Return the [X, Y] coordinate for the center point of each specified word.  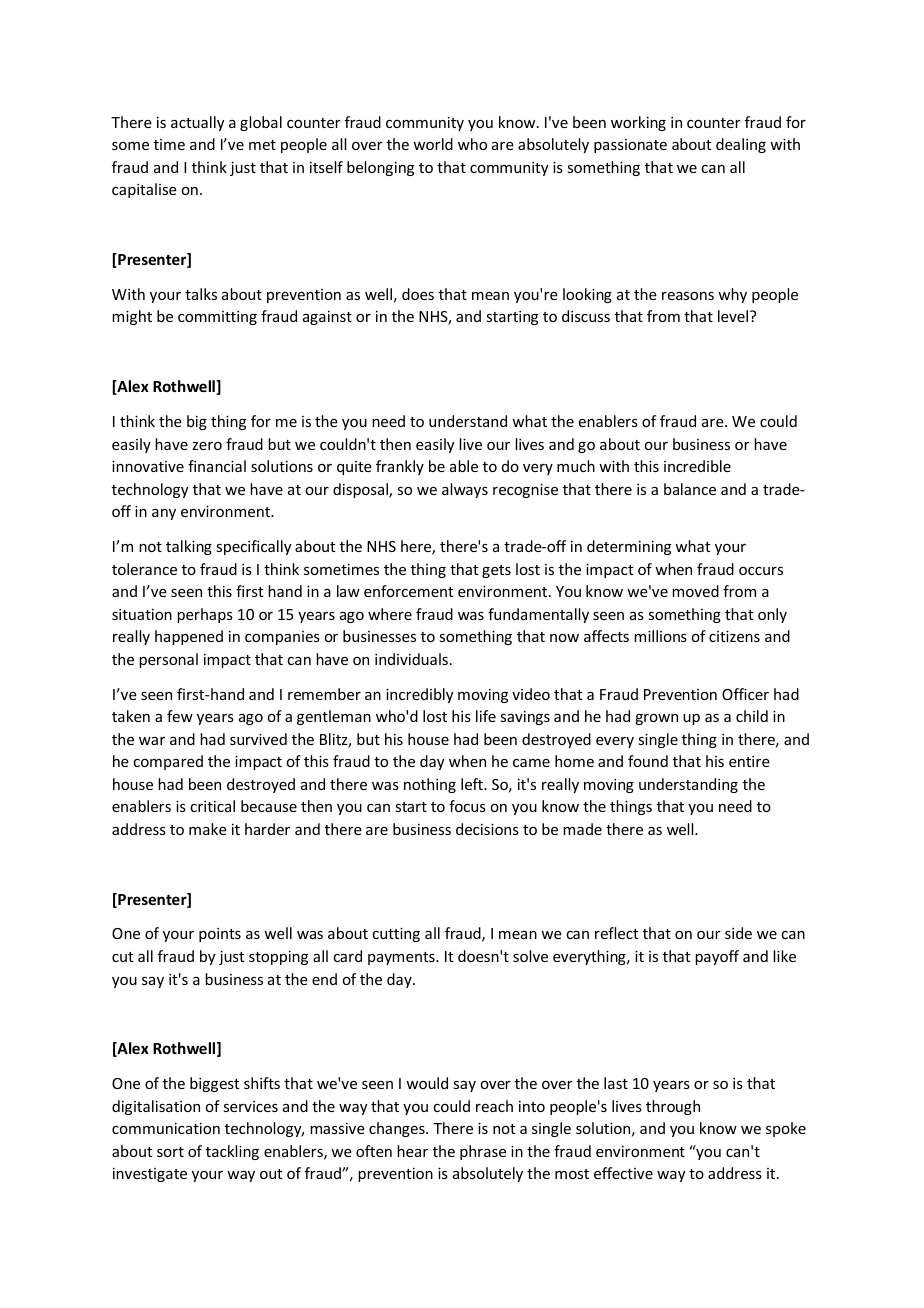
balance [690, 489]
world [433, 144]
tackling [232, 1152]
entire [749, 761]
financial [217, 466]
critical [212, 806]
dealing [741, 145]
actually [198, 123]
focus [467, 806]
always [465, 490]
